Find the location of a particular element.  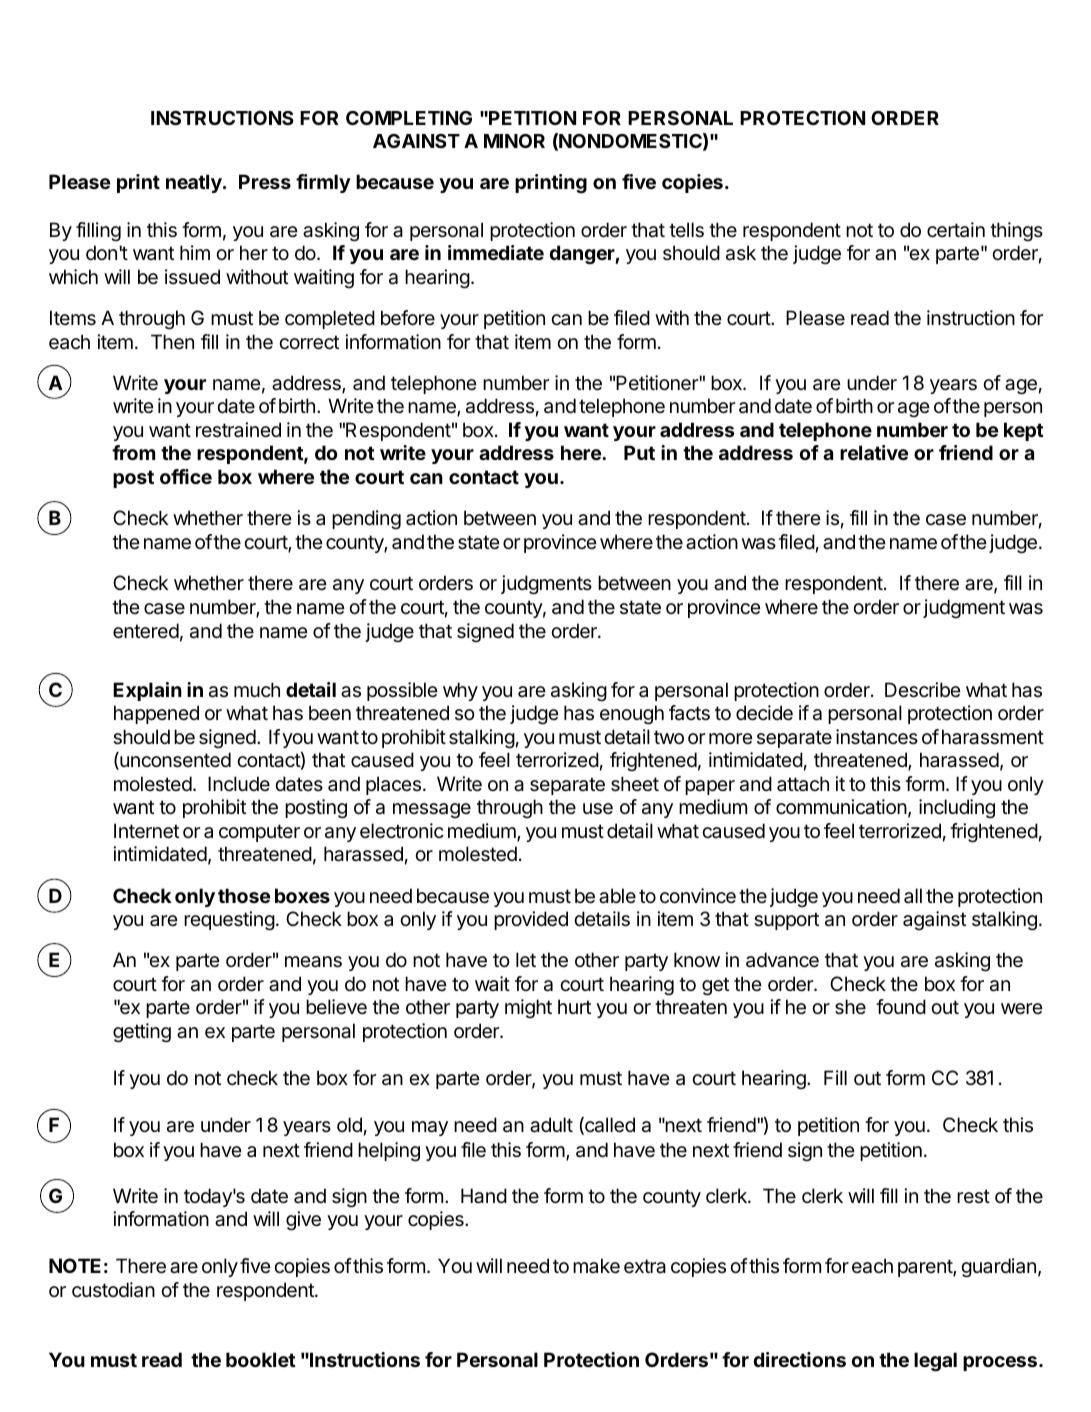

MINOR is located at coordinates (514, 141).
